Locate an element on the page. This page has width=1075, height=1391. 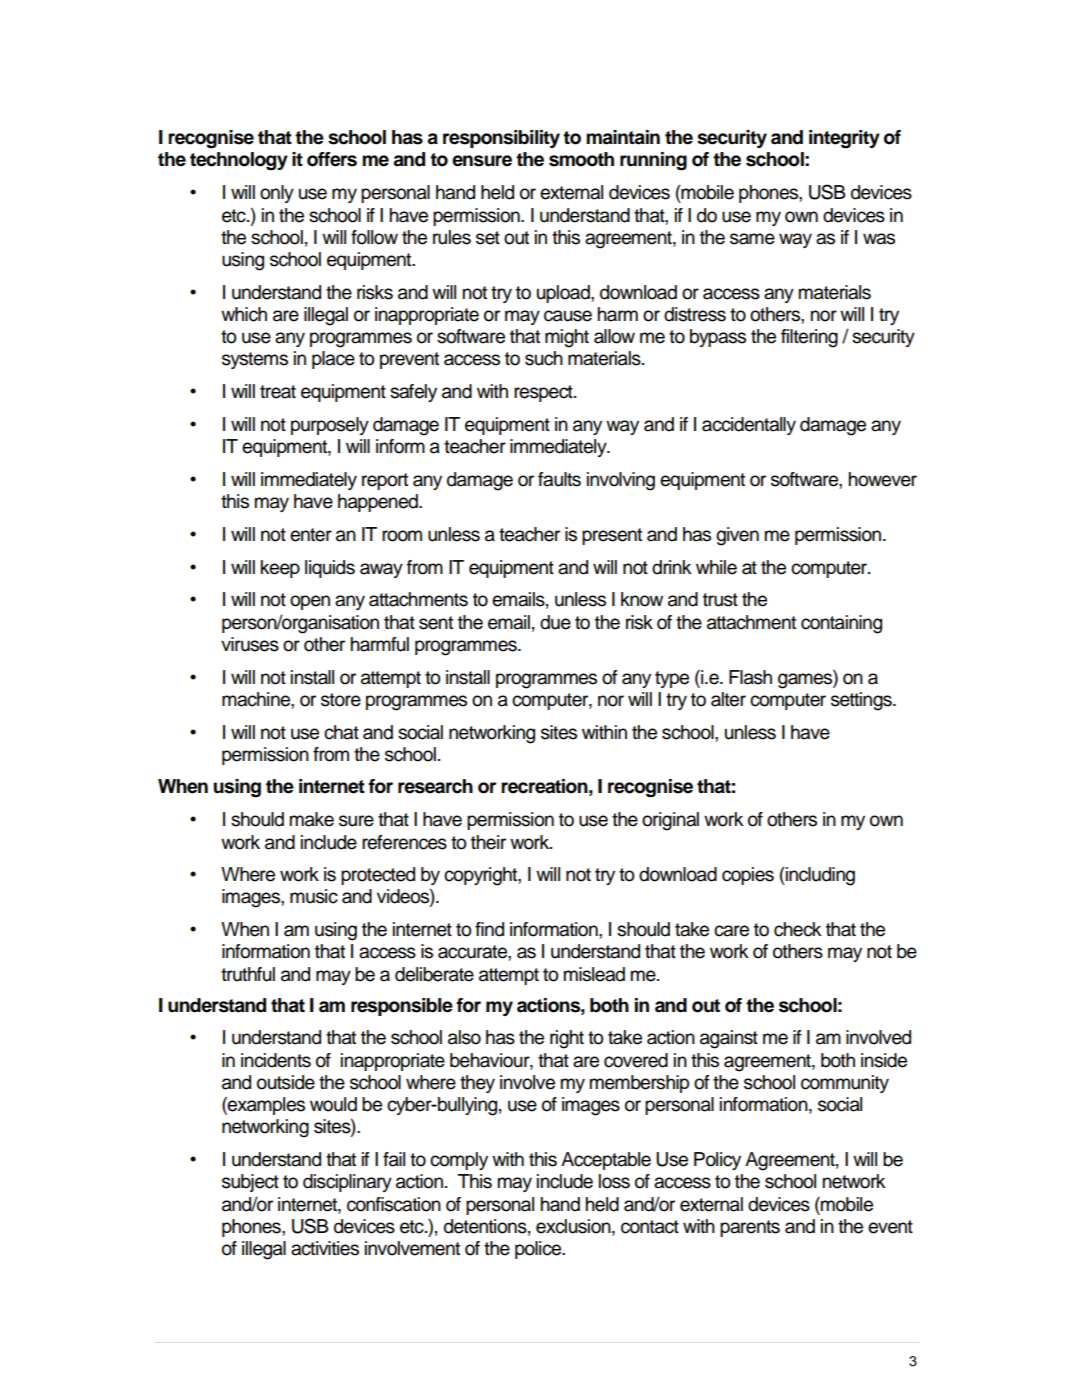
settings is located at coordinates (862, 701).
